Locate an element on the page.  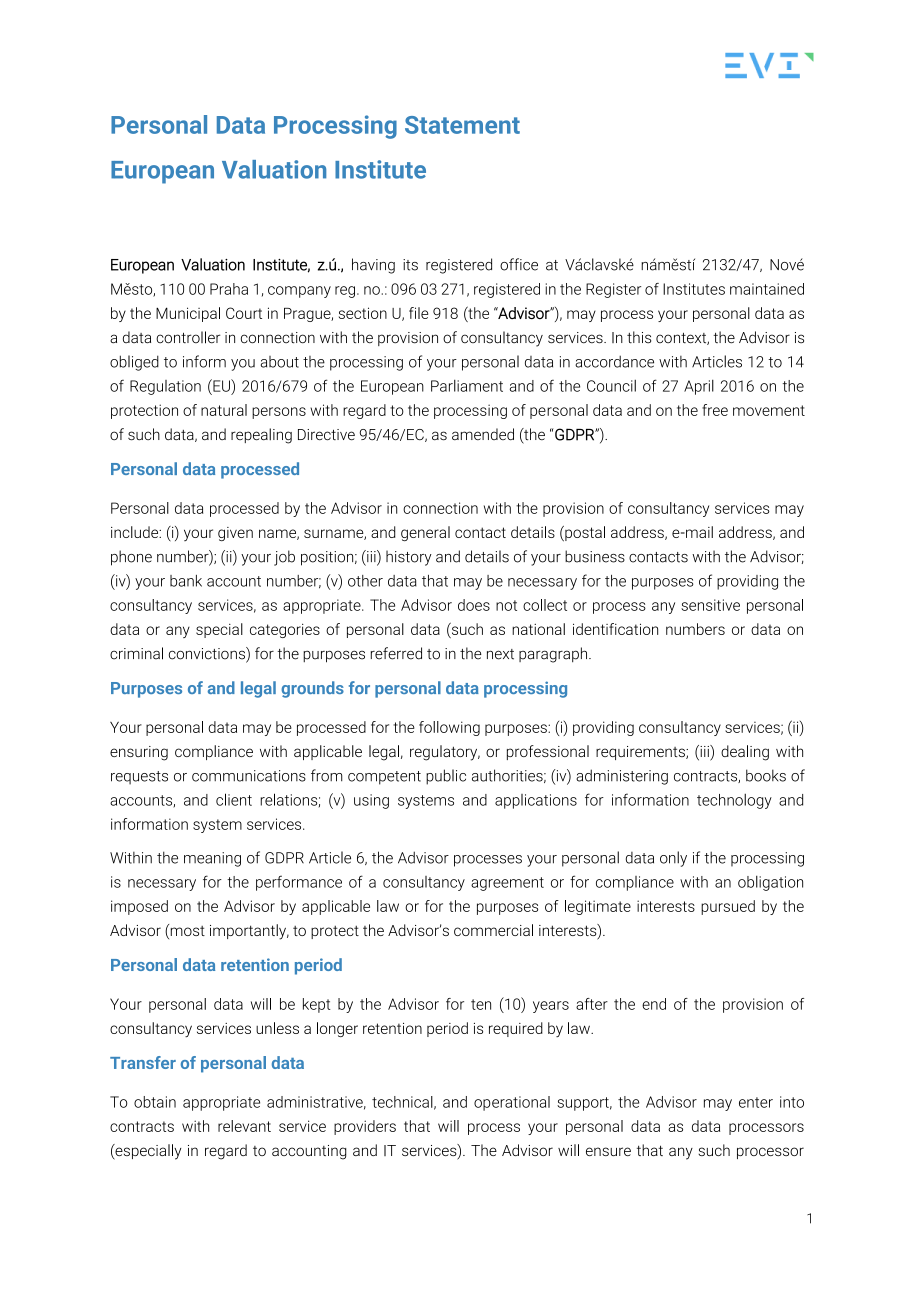
convictions is located at coordinates (208, 654).
